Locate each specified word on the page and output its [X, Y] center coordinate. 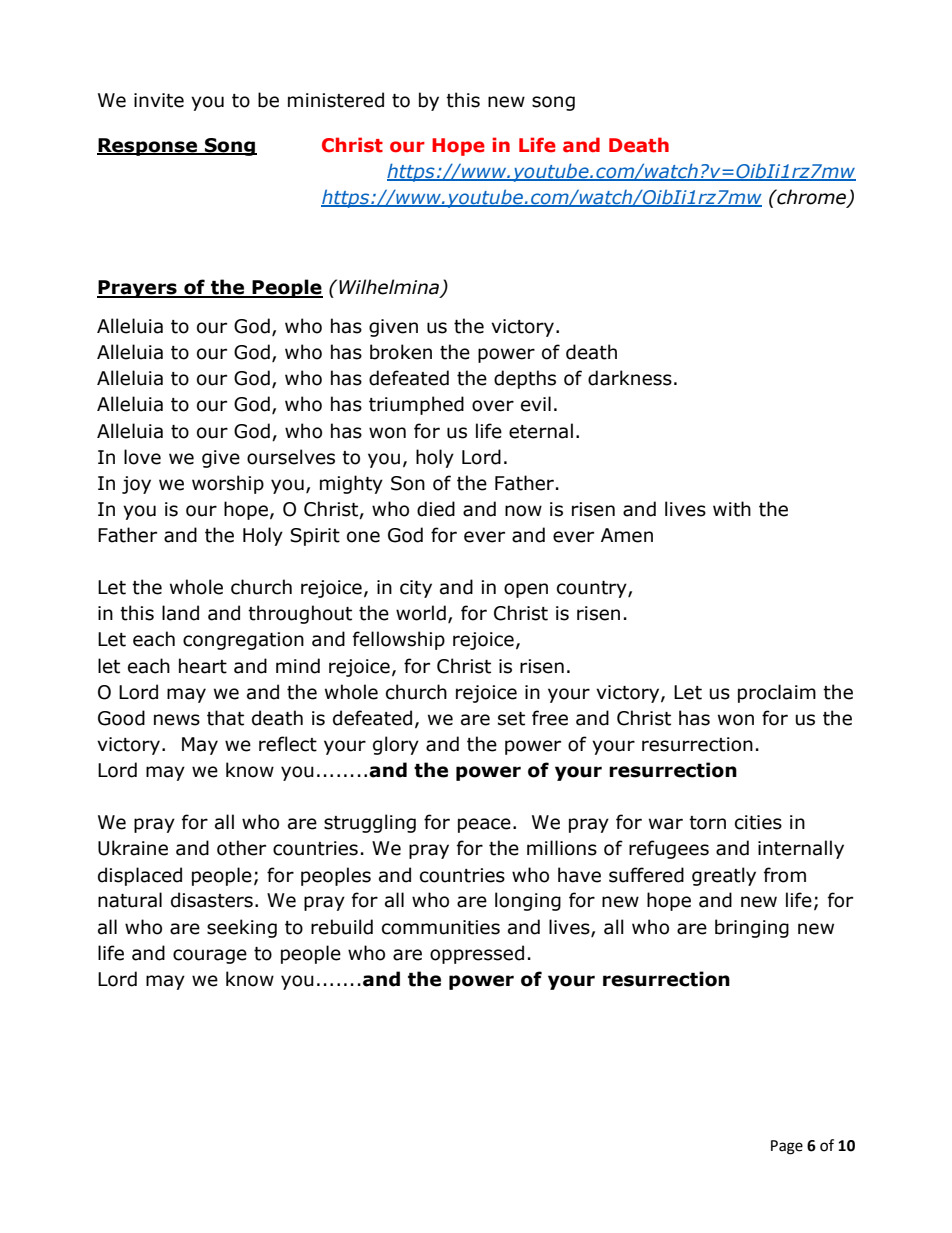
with [732, 509]
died [436, 509]
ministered [336, 100]
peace [484, 825]
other [241, 848]
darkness [630, 378]
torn [707, 823]
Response [148, 147]
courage [210, 956]
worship [228, 484]
